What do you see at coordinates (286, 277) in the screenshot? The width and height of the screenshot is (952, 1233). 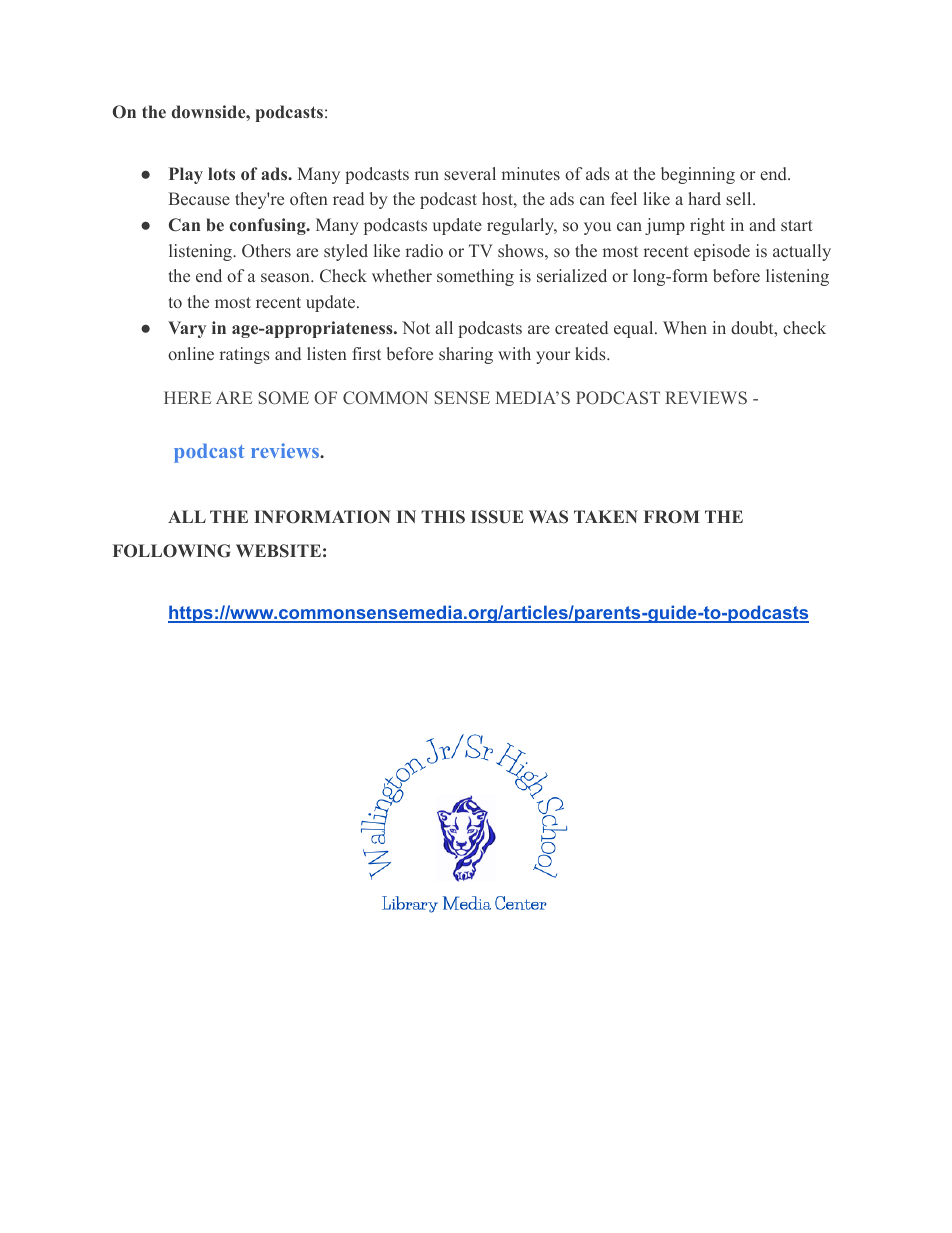 I see `season` at bounding box center [286, 277].
